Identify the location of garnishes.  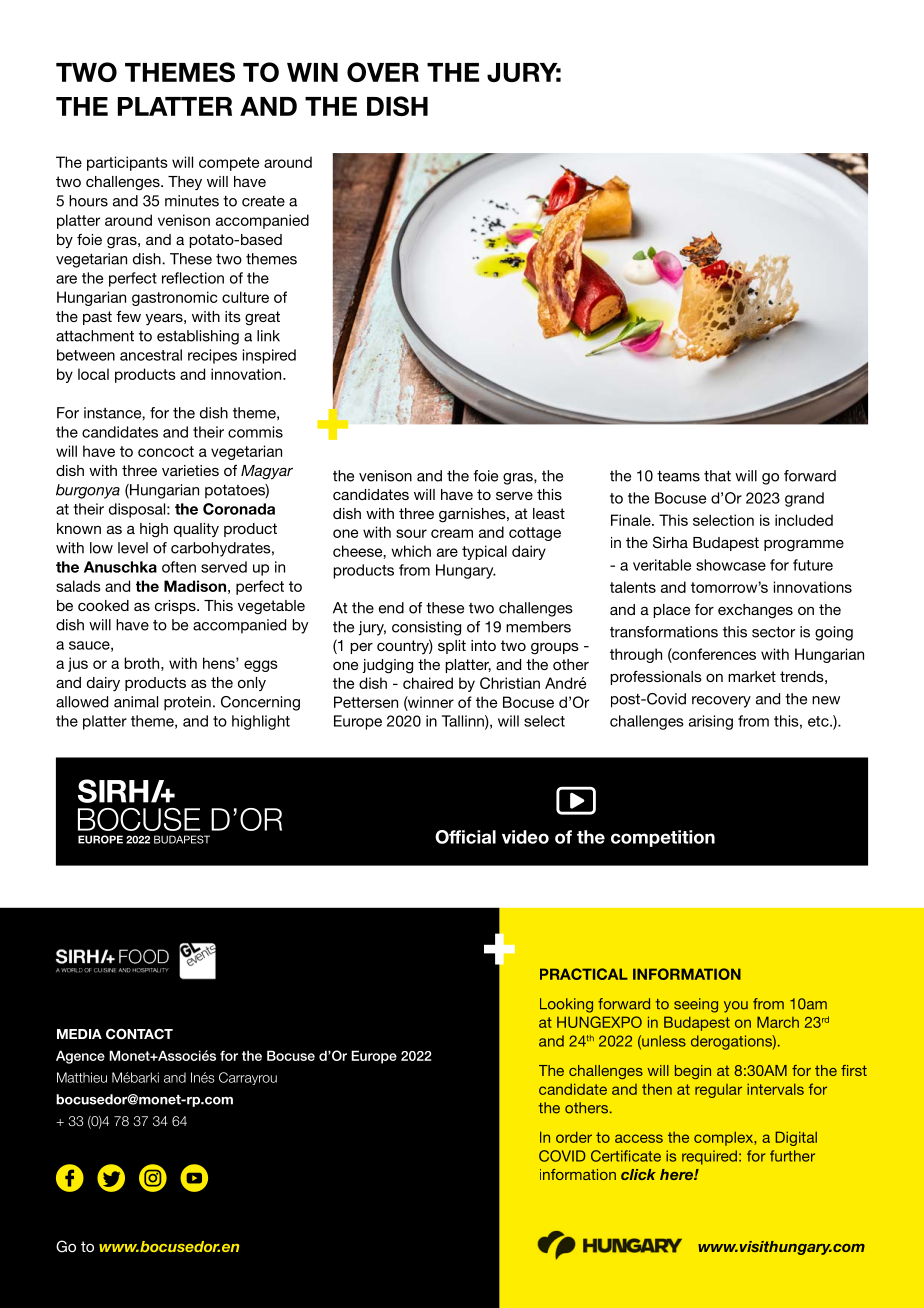
(473, 515).
